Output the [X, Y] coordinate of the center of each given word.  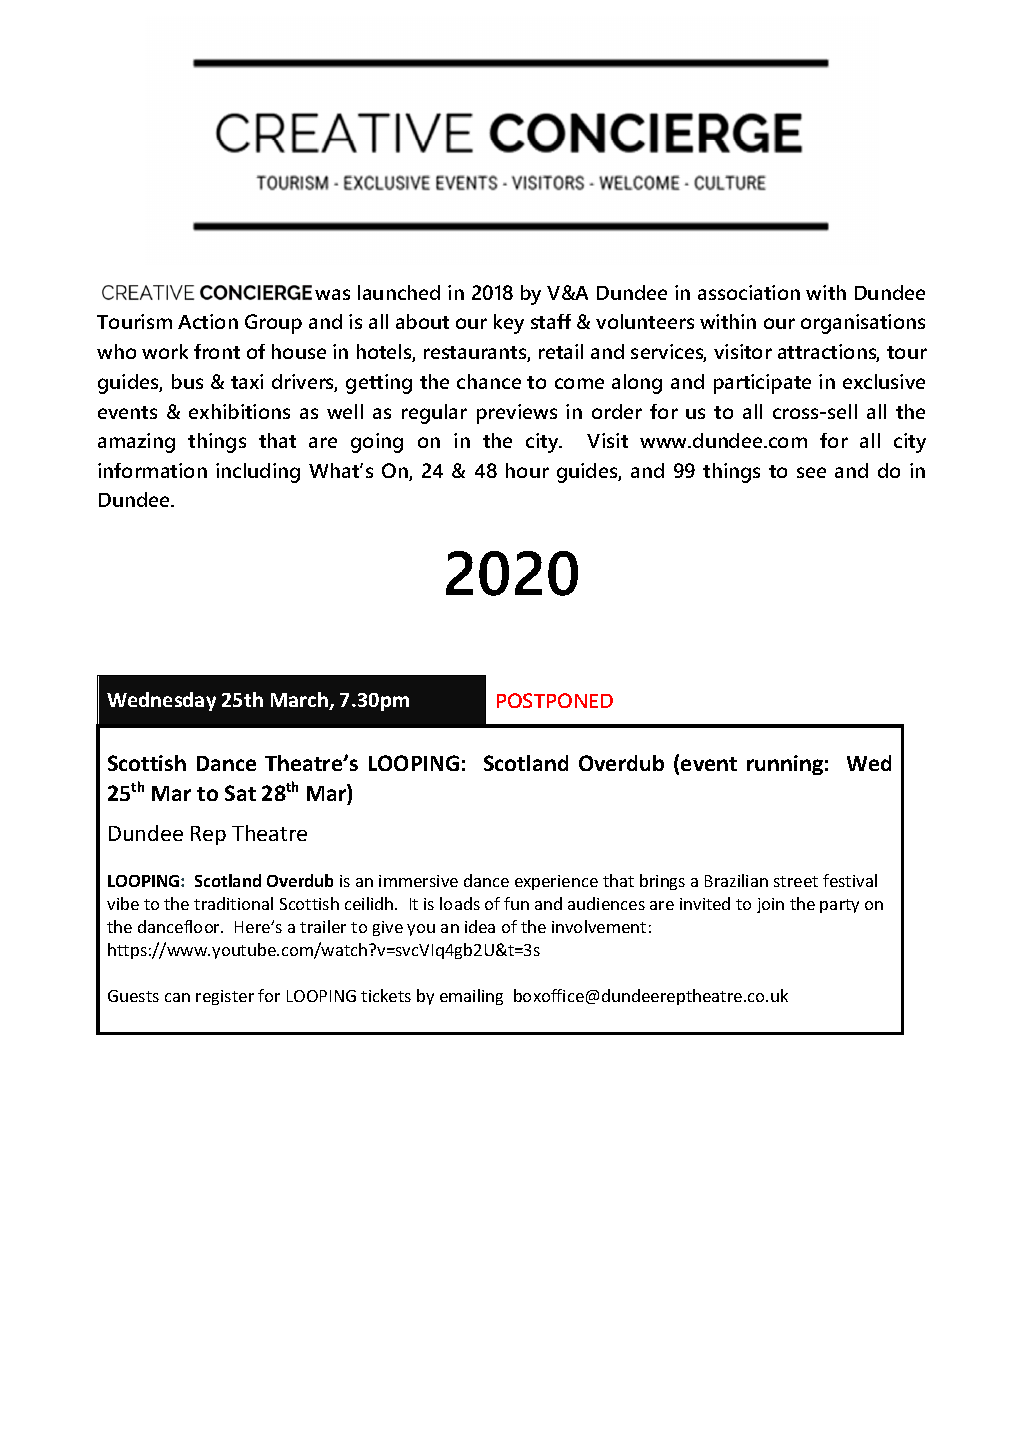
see [811, 472]
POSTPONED [555, 700]
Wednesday [161, 701]
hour [527, 470]
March [300, 701]
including [258, 473]
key [509, 324]
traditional [233, 903]
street [796, 881]
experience [556, 882]
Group [273, 324]
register [225, 997]
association [749, 292]
